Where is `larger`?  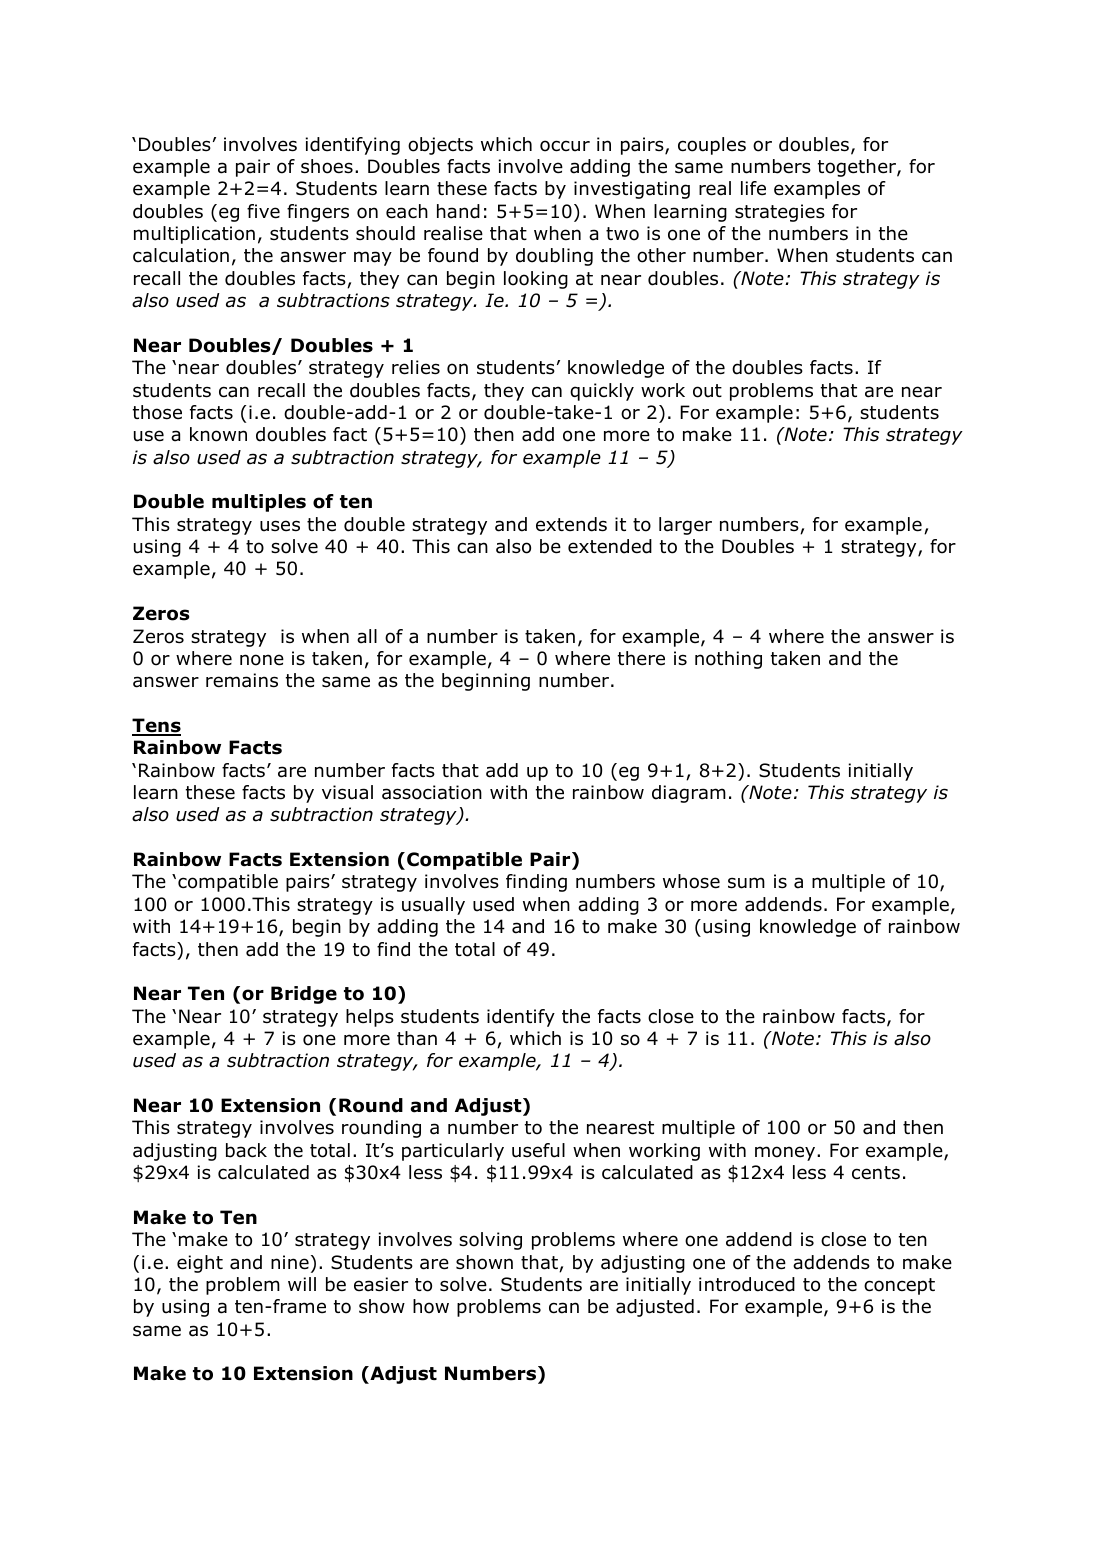 larger is located at coordinates (685, 526).
